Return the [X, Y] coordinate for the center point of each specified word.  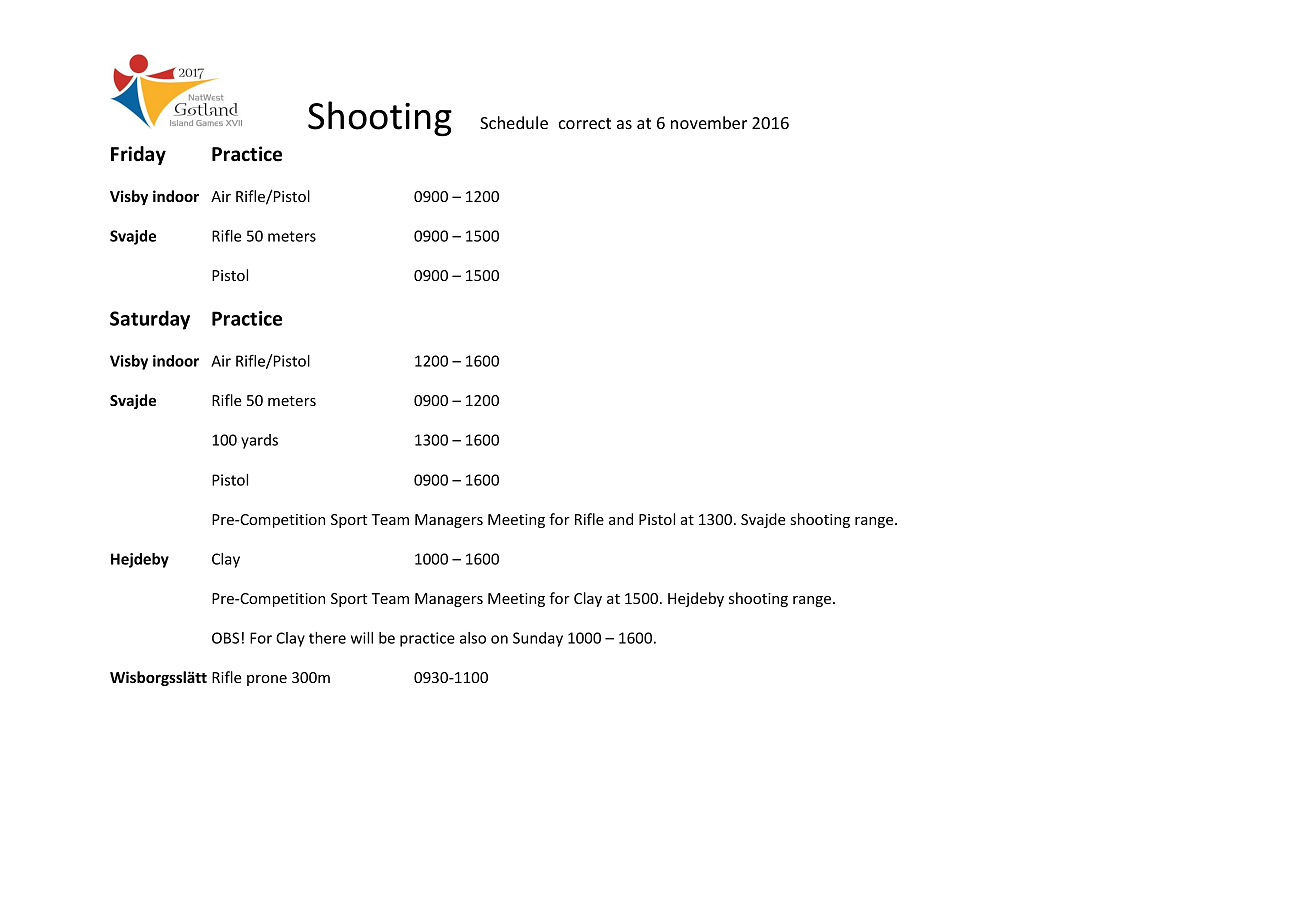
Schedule [514, 122]
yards [259, 441]
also [473, 638]
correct [585, 123]
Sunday [538, 639]
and [621, 519]
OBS [225, 638]
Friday [138, 155]
